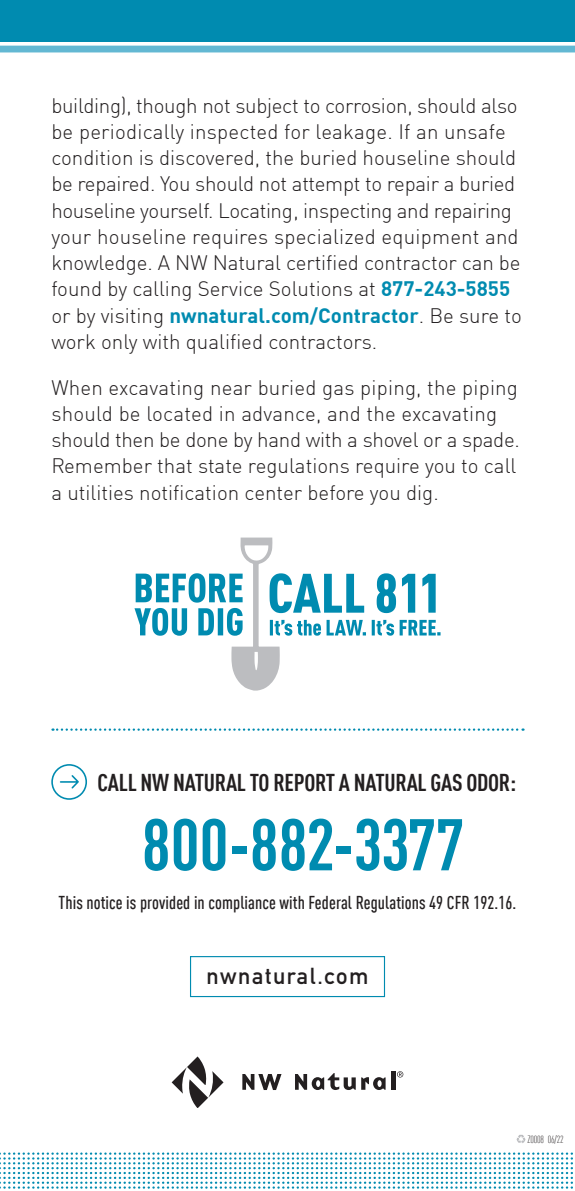 The width and height of the screenshot is (575, 1191). I want to click on center, so click(273, 493).
